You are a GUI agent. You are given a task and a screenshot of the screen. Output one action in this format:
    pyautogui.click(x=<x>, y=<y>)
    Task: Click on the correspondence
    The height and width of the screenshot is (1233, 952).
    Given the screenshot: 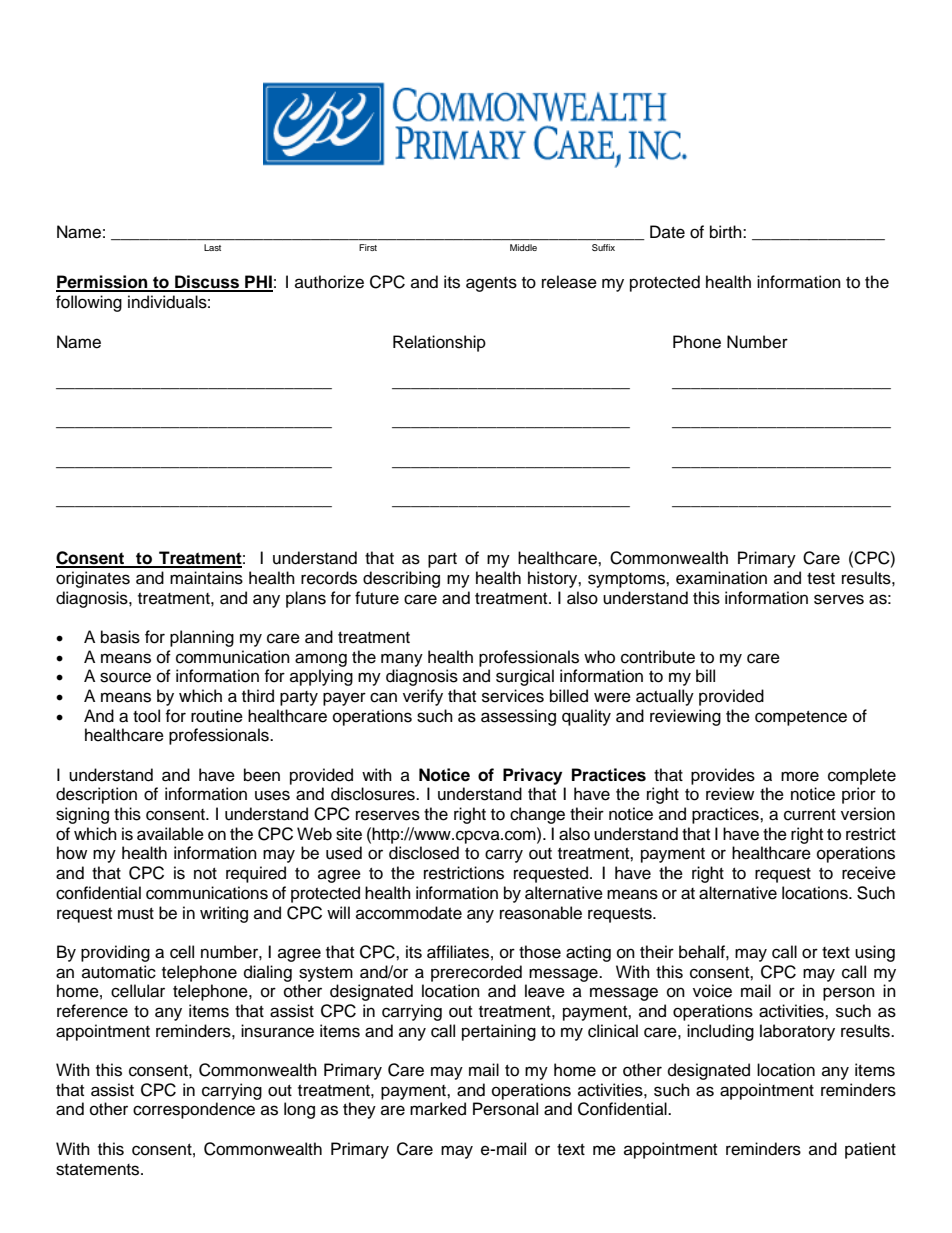 What is the action you would take?
    pyautogui.click(x=194, y=1110)
